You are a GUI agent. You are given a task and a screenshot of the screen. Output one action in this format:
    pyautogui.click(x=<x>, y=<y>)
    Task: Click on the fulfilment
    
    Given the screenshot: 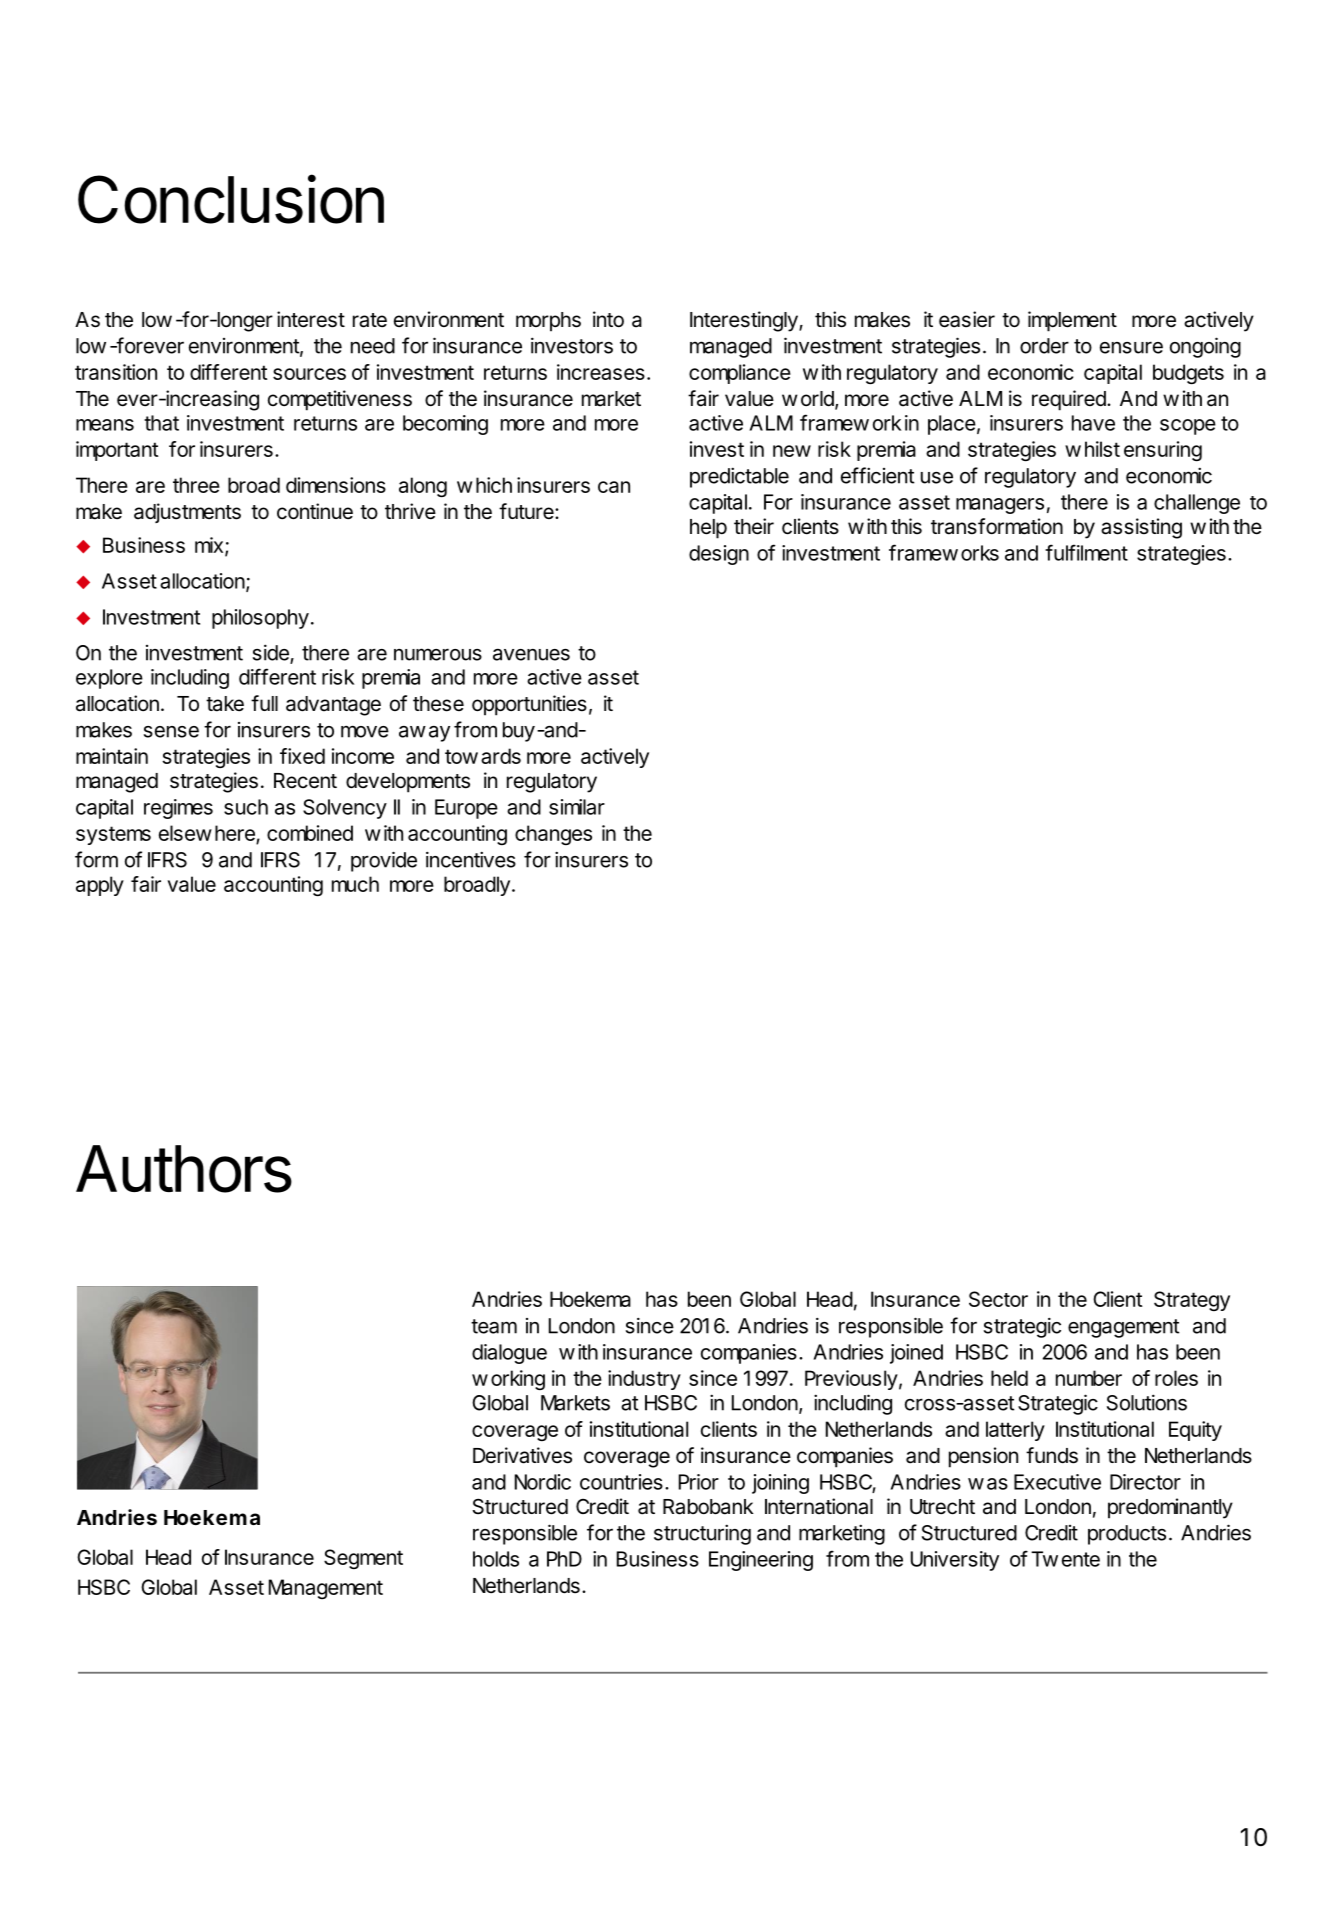 What is the action you would take?
    pyautogui.click(x=1086, y=552)
